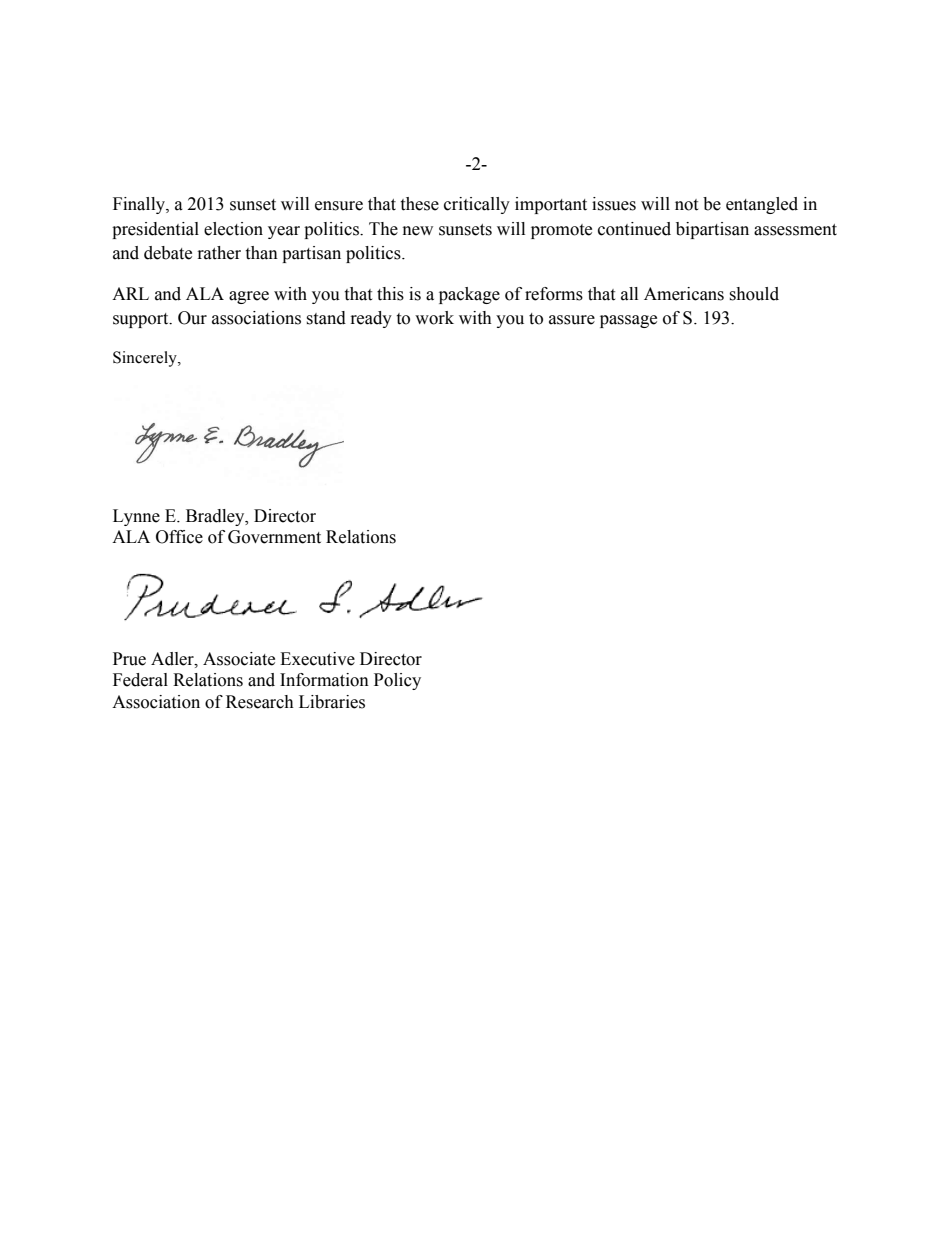  What do you see at coordinates (397, 681) in the image?
I see `Policy` at bounding box center [397, 681].
